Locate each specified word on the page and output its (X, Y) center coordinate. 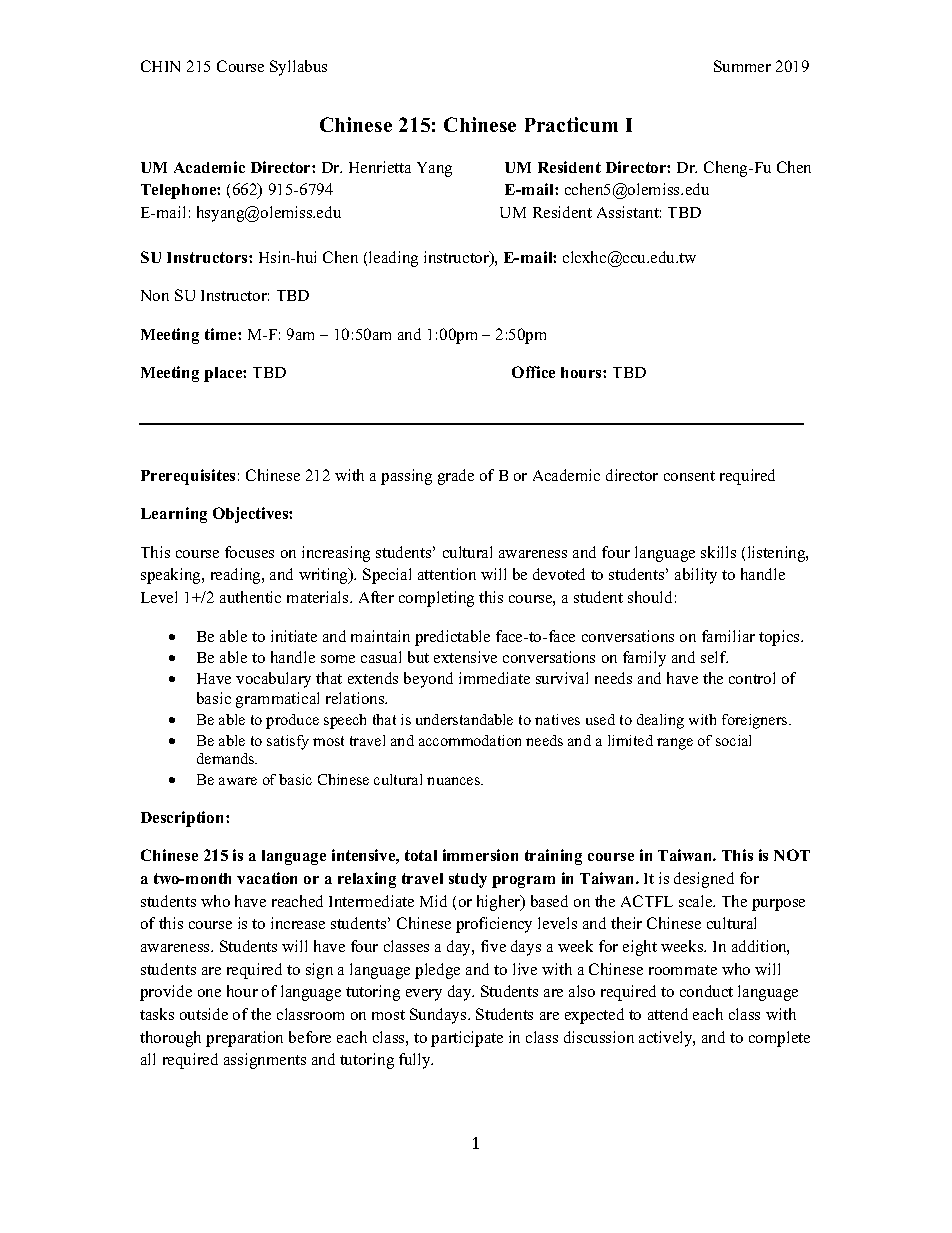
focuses (249, 552)
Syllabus (298, 68)
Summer (742, 66)
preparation (244, 1039)
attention (447, 574)
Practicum (571, 124)
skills (718, 552)
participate (467, 1039)
